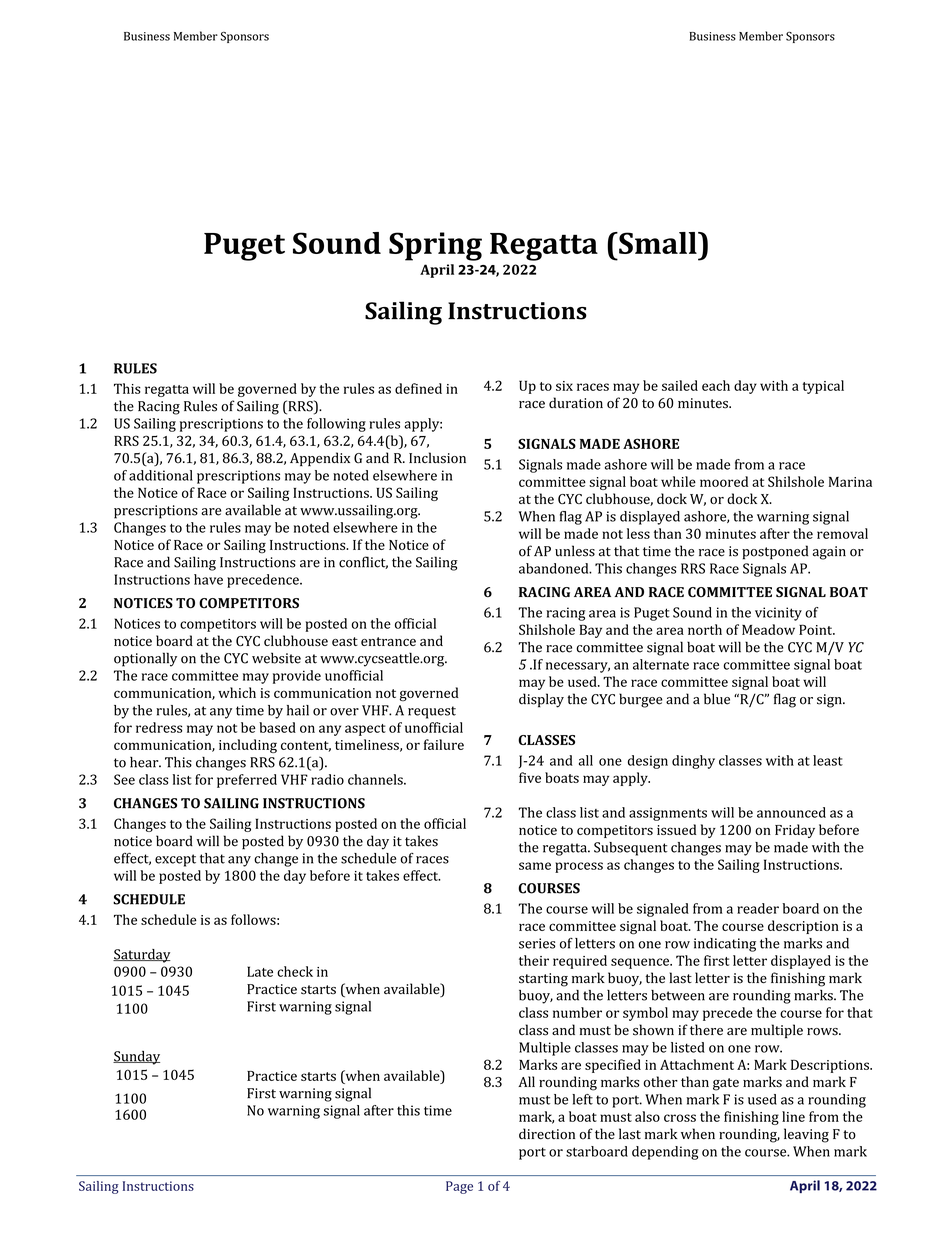 This screenshot has height=1233, width=952. I want to click on Friday, so click(795, 831).
